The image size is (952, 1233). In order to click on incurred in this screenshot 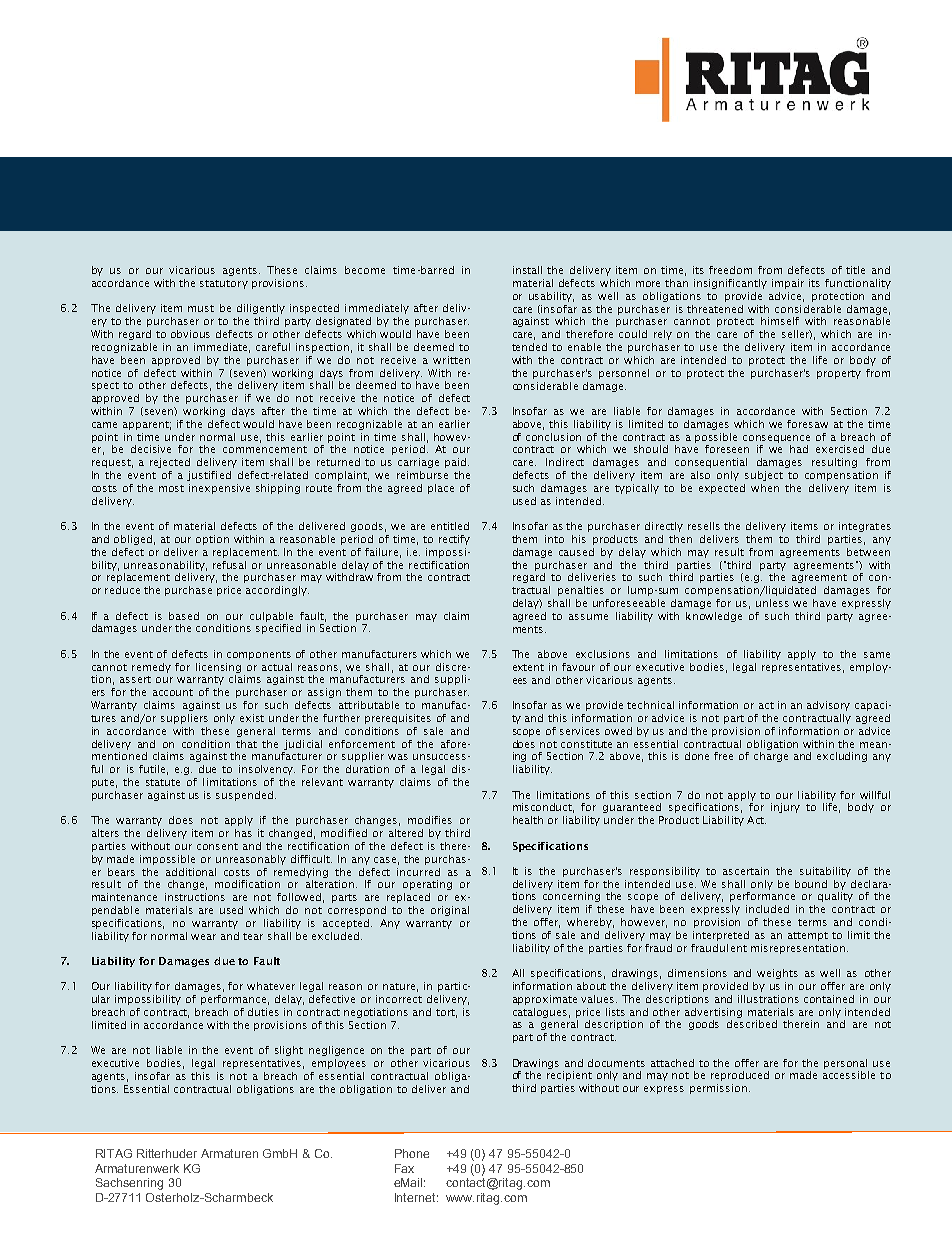, I will do `click(418, 872)`.
